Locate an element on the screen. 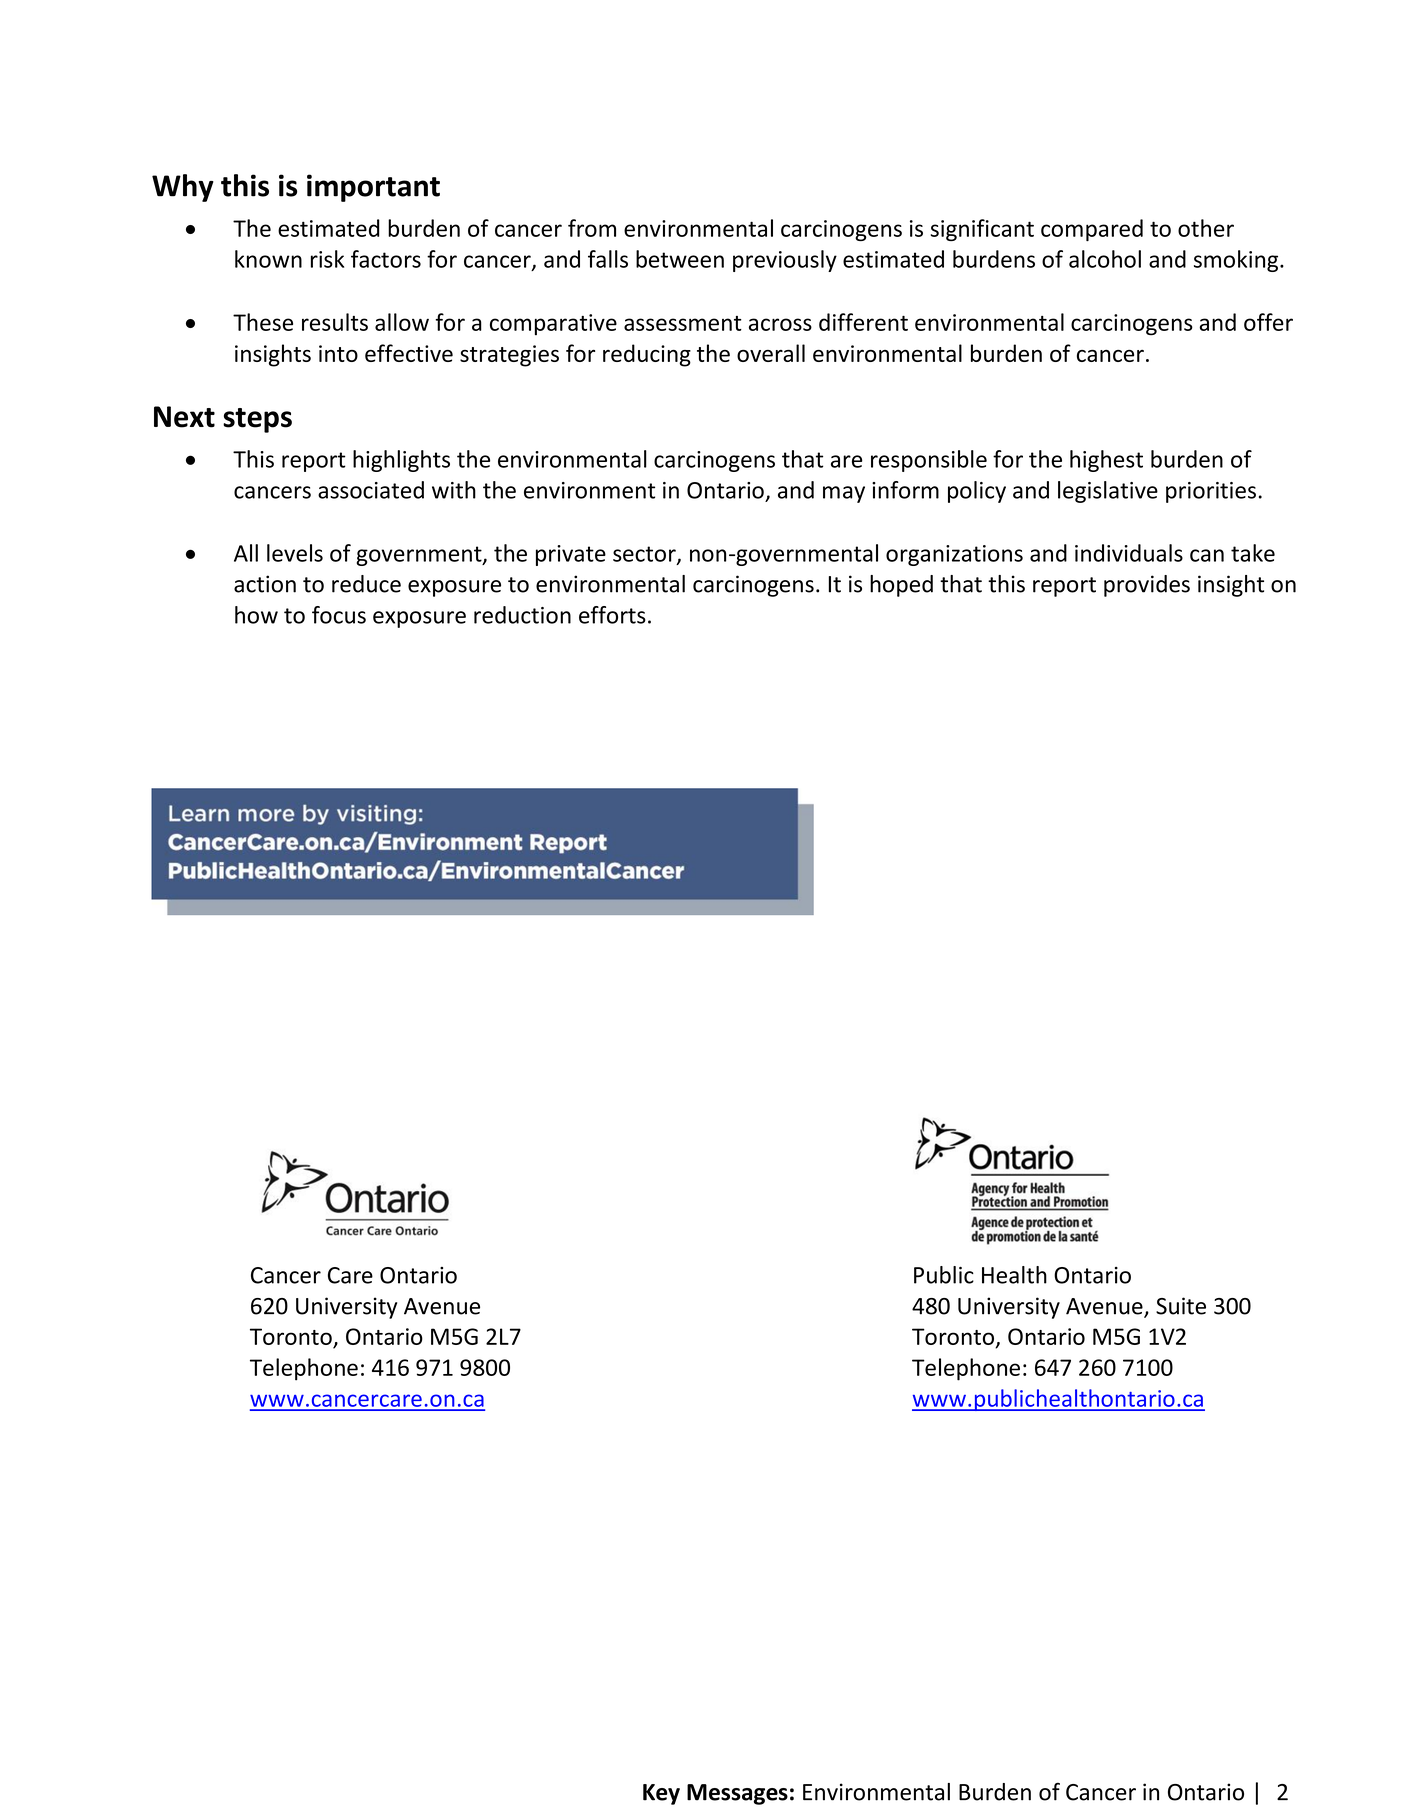 Image resolution: width=1407 pixels, height=1820 pixels. individuals is located at coordinates (1129, 553).
